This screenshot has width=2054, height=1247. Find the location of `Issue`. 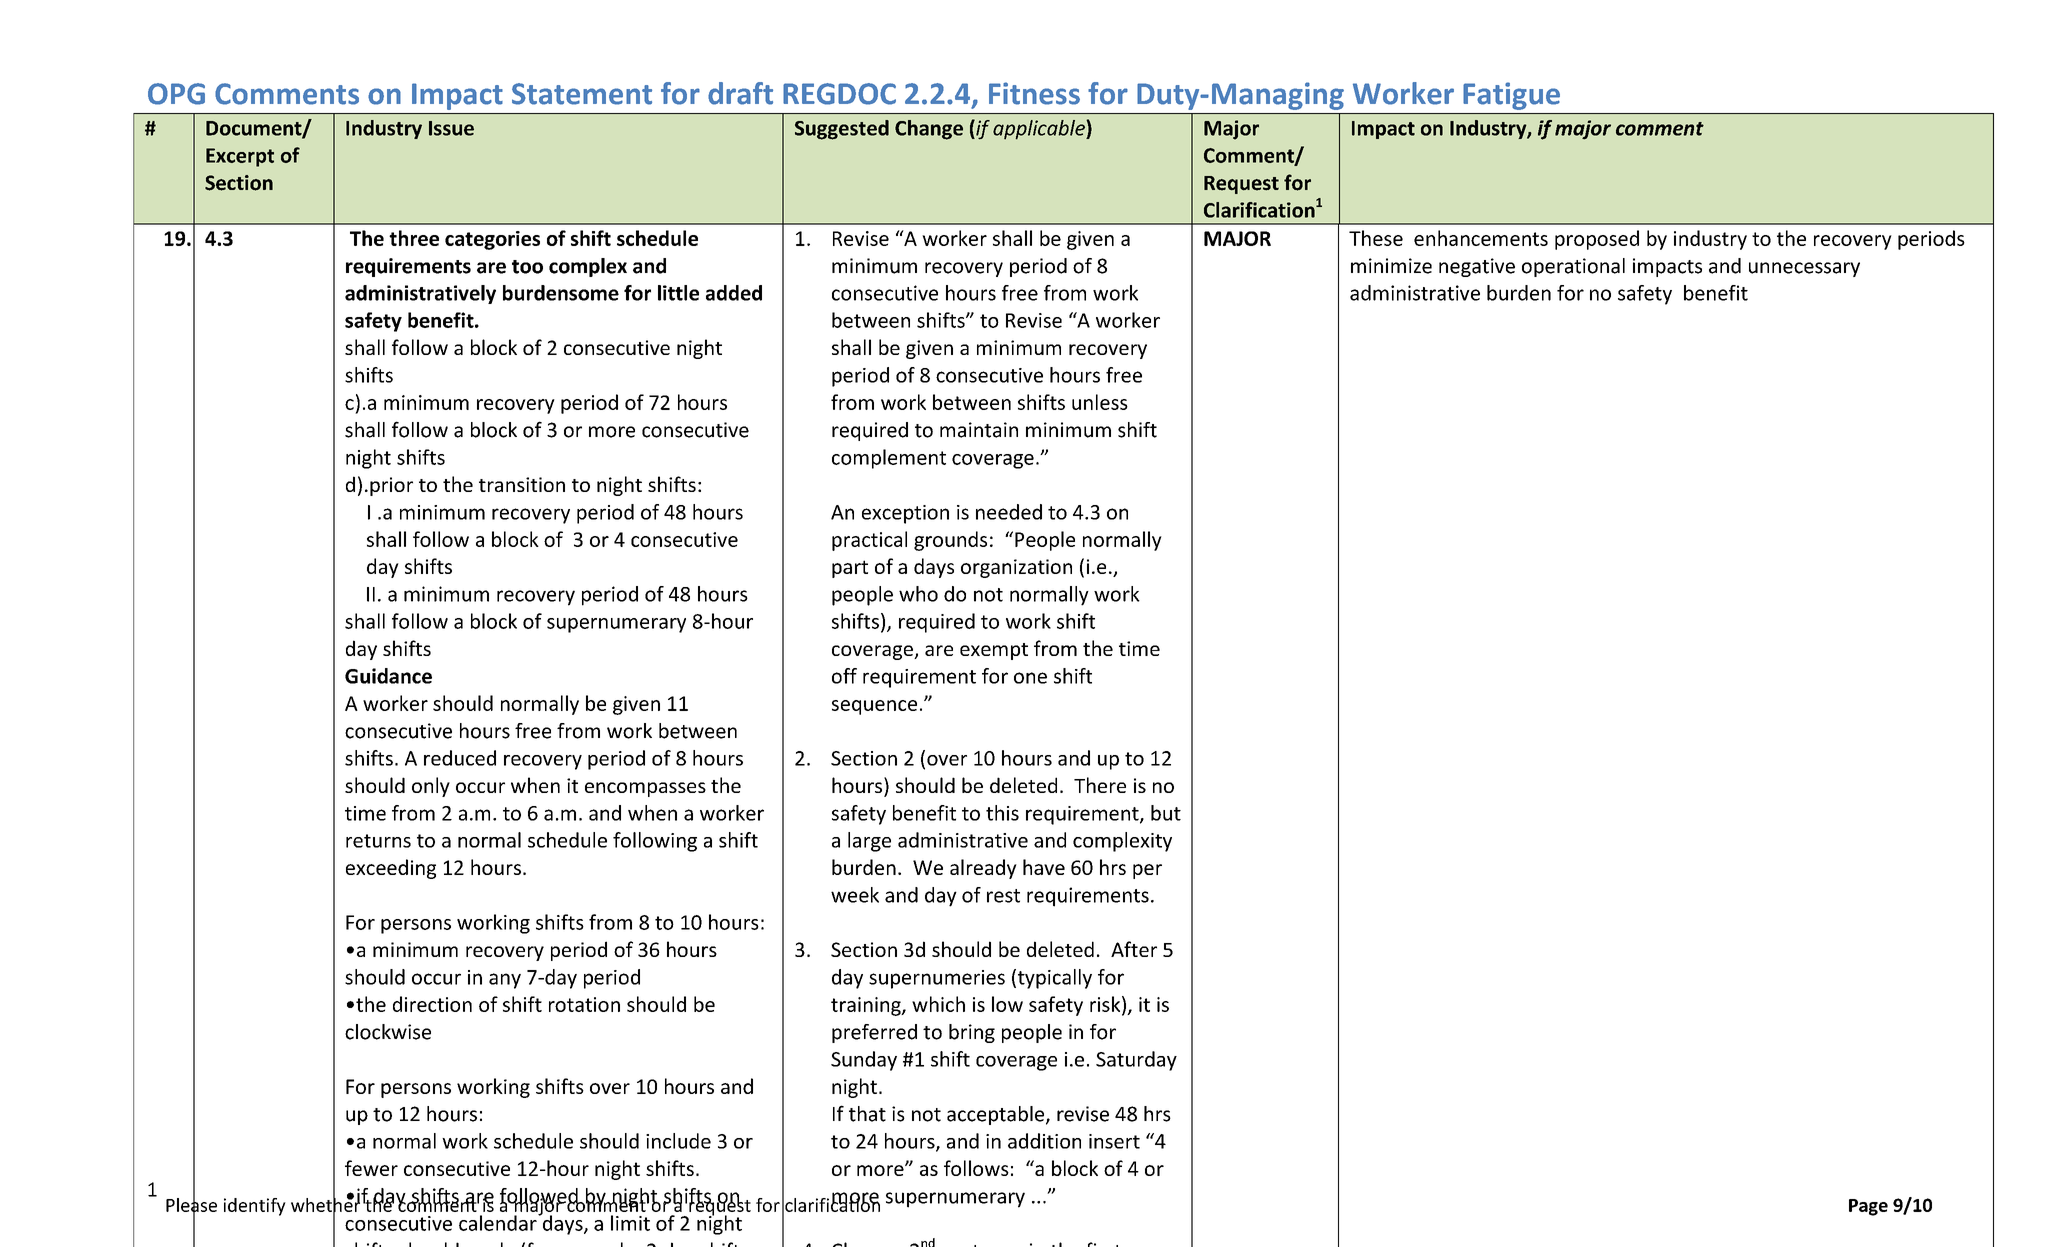

Issue is located at coordinates (451, 128).
